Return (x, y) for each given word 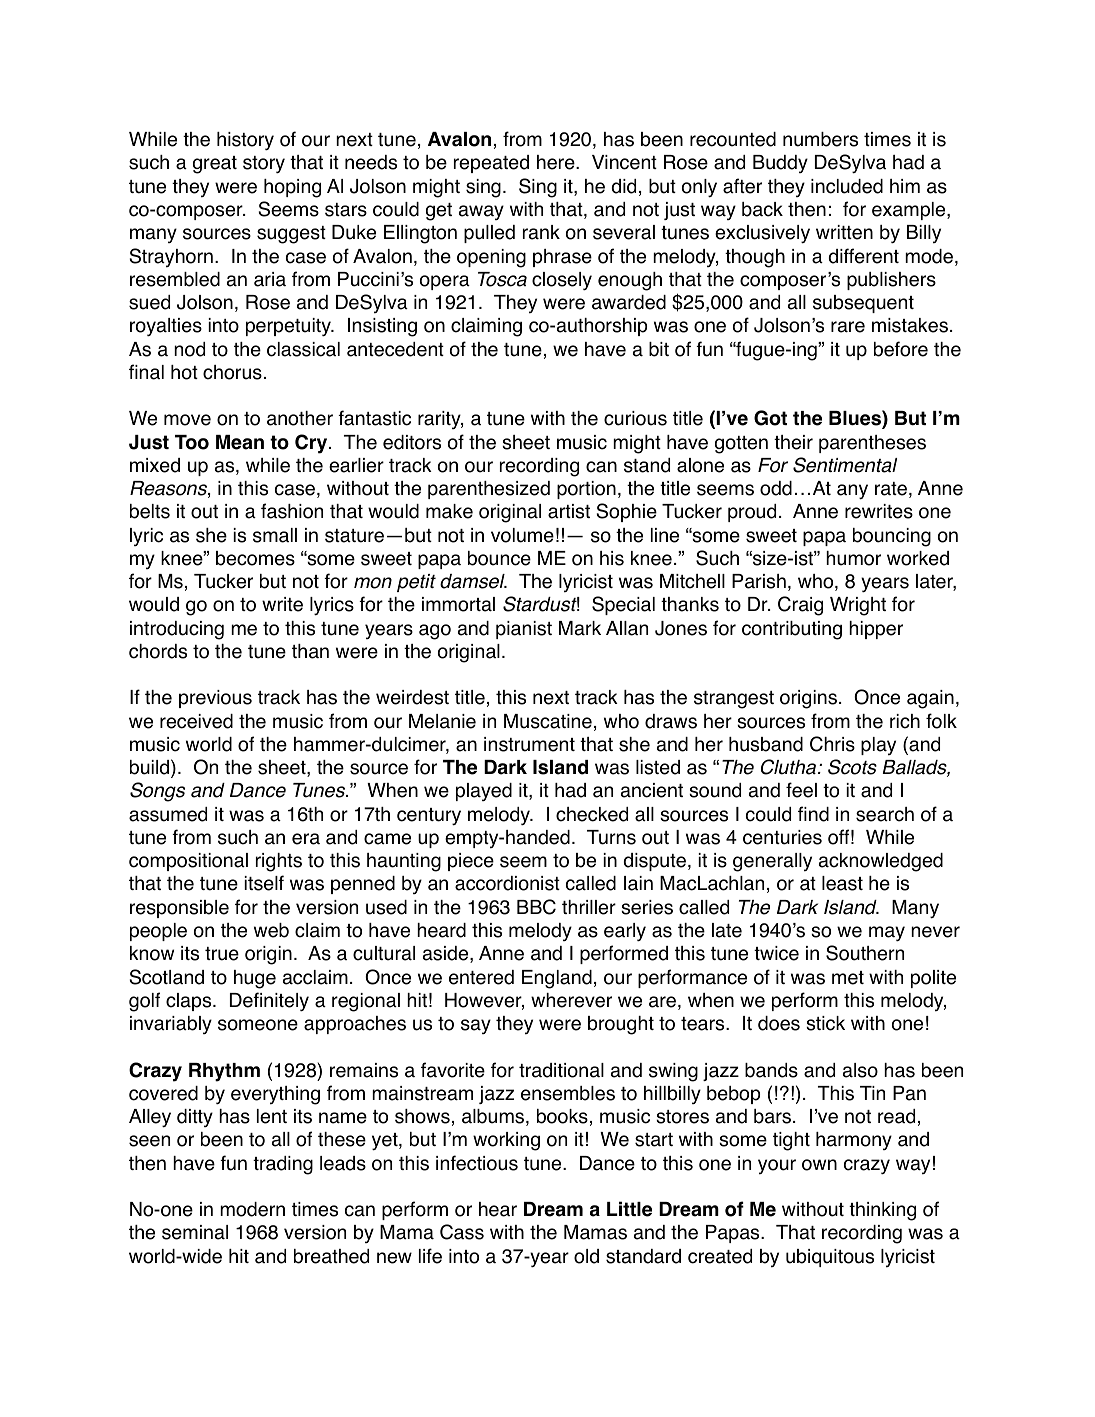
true (222, 954)
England (557, 979)
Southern (865, 953)
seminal (195, 1232)
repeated (491, 164)
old (586, 1256)
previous (215, 699)
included (847, 186)
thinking (882, 1211)
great (215, 165)
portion (586, 490)
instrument (529, 744)
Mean (240, 442)
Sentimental (845, 465)
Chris (832, 744)
